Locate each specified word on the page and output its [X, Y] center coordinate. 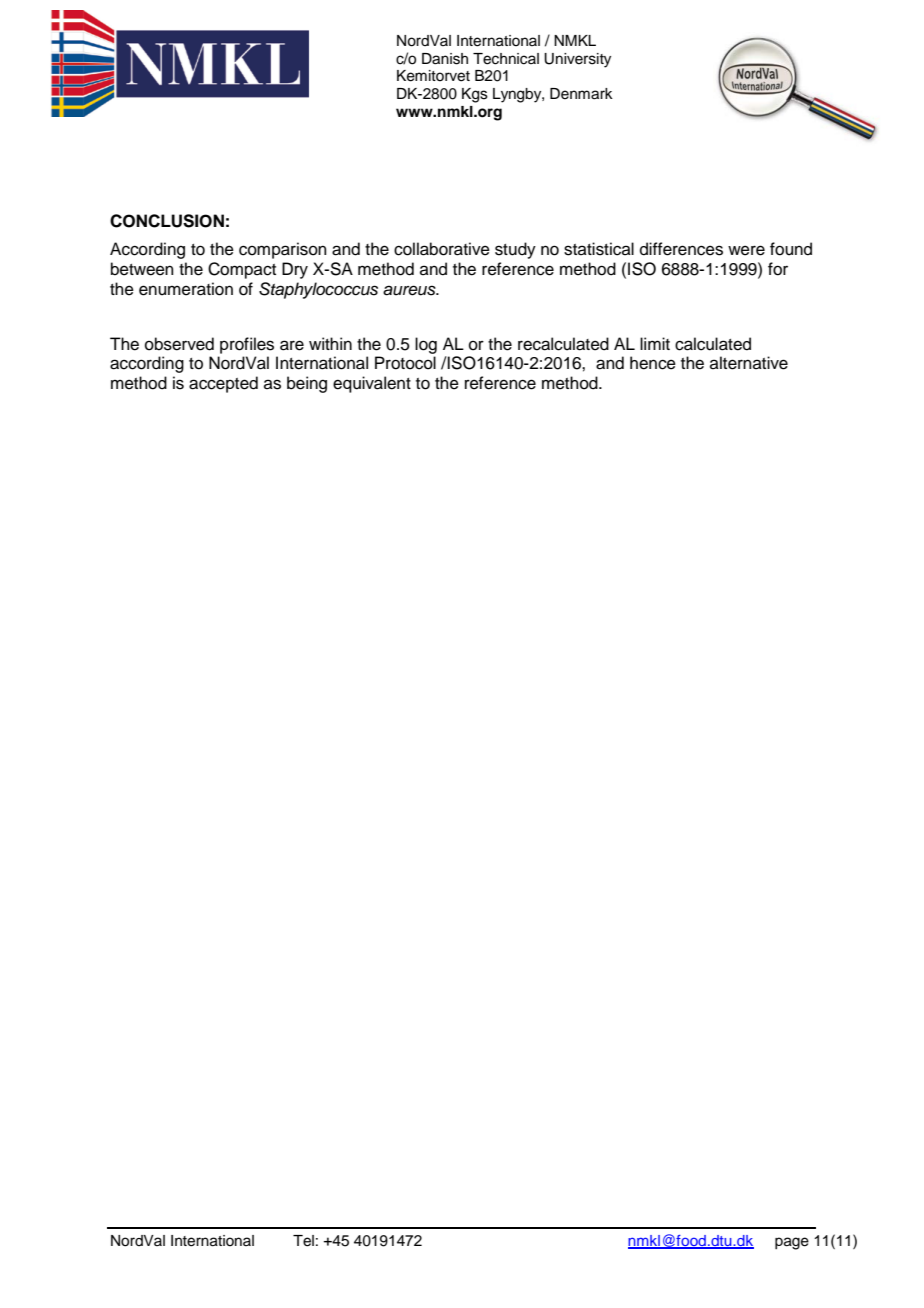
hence [653, 363]
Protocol [405, 363]
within [330, 343]
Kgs [475, 95]
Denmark [581, 94]
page [792, 1243]
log [426, 345]
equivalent [372, 384]
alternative [749, 363]
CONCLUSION [167, 221]
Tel [303, 1241]
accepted [223, 384]
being [307, 384]
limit [655, 343]
